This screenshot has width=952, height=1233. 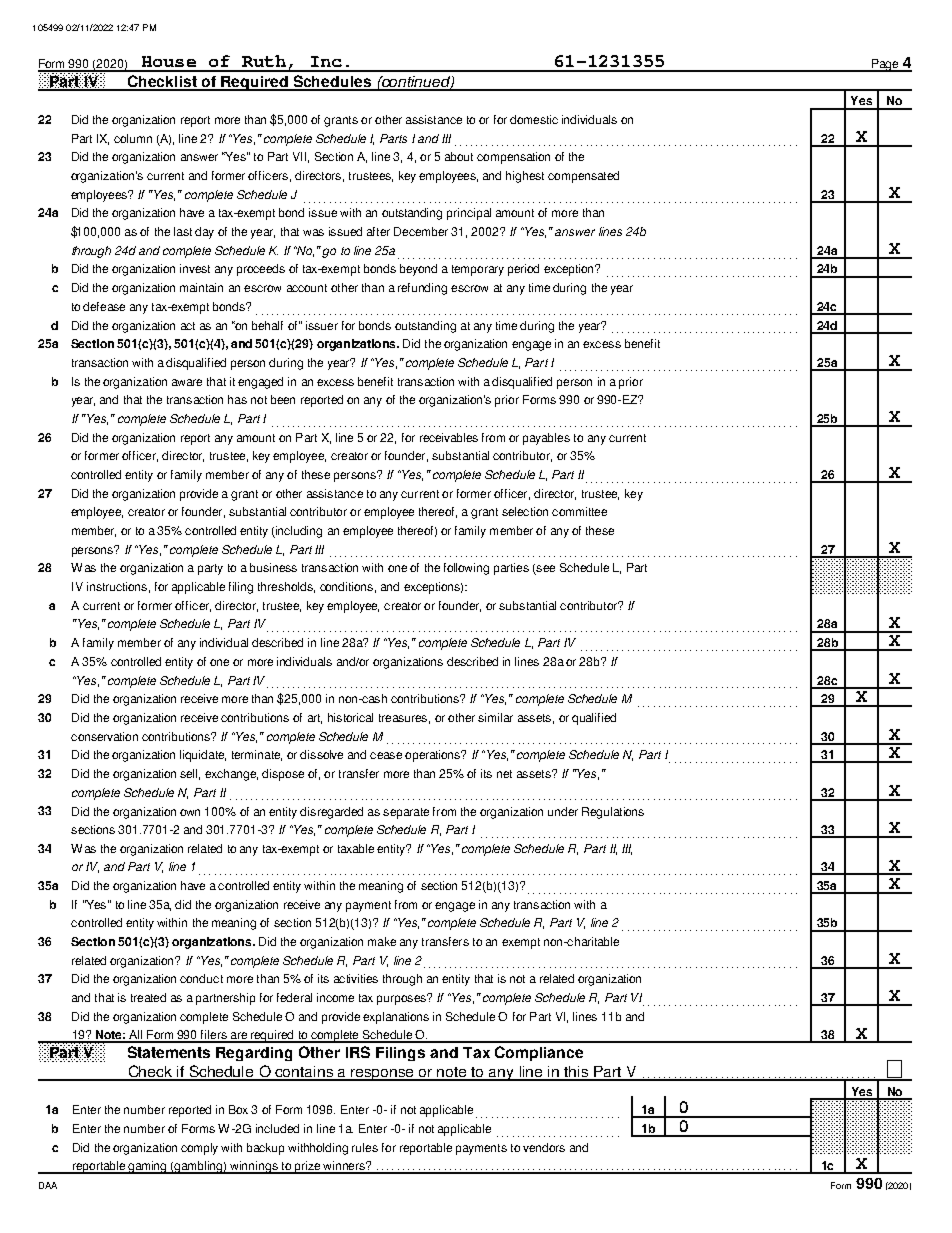 What do you see at coordinates (466, 569) in the screenshot?
I see `following` at bounding box center [466, 569].
